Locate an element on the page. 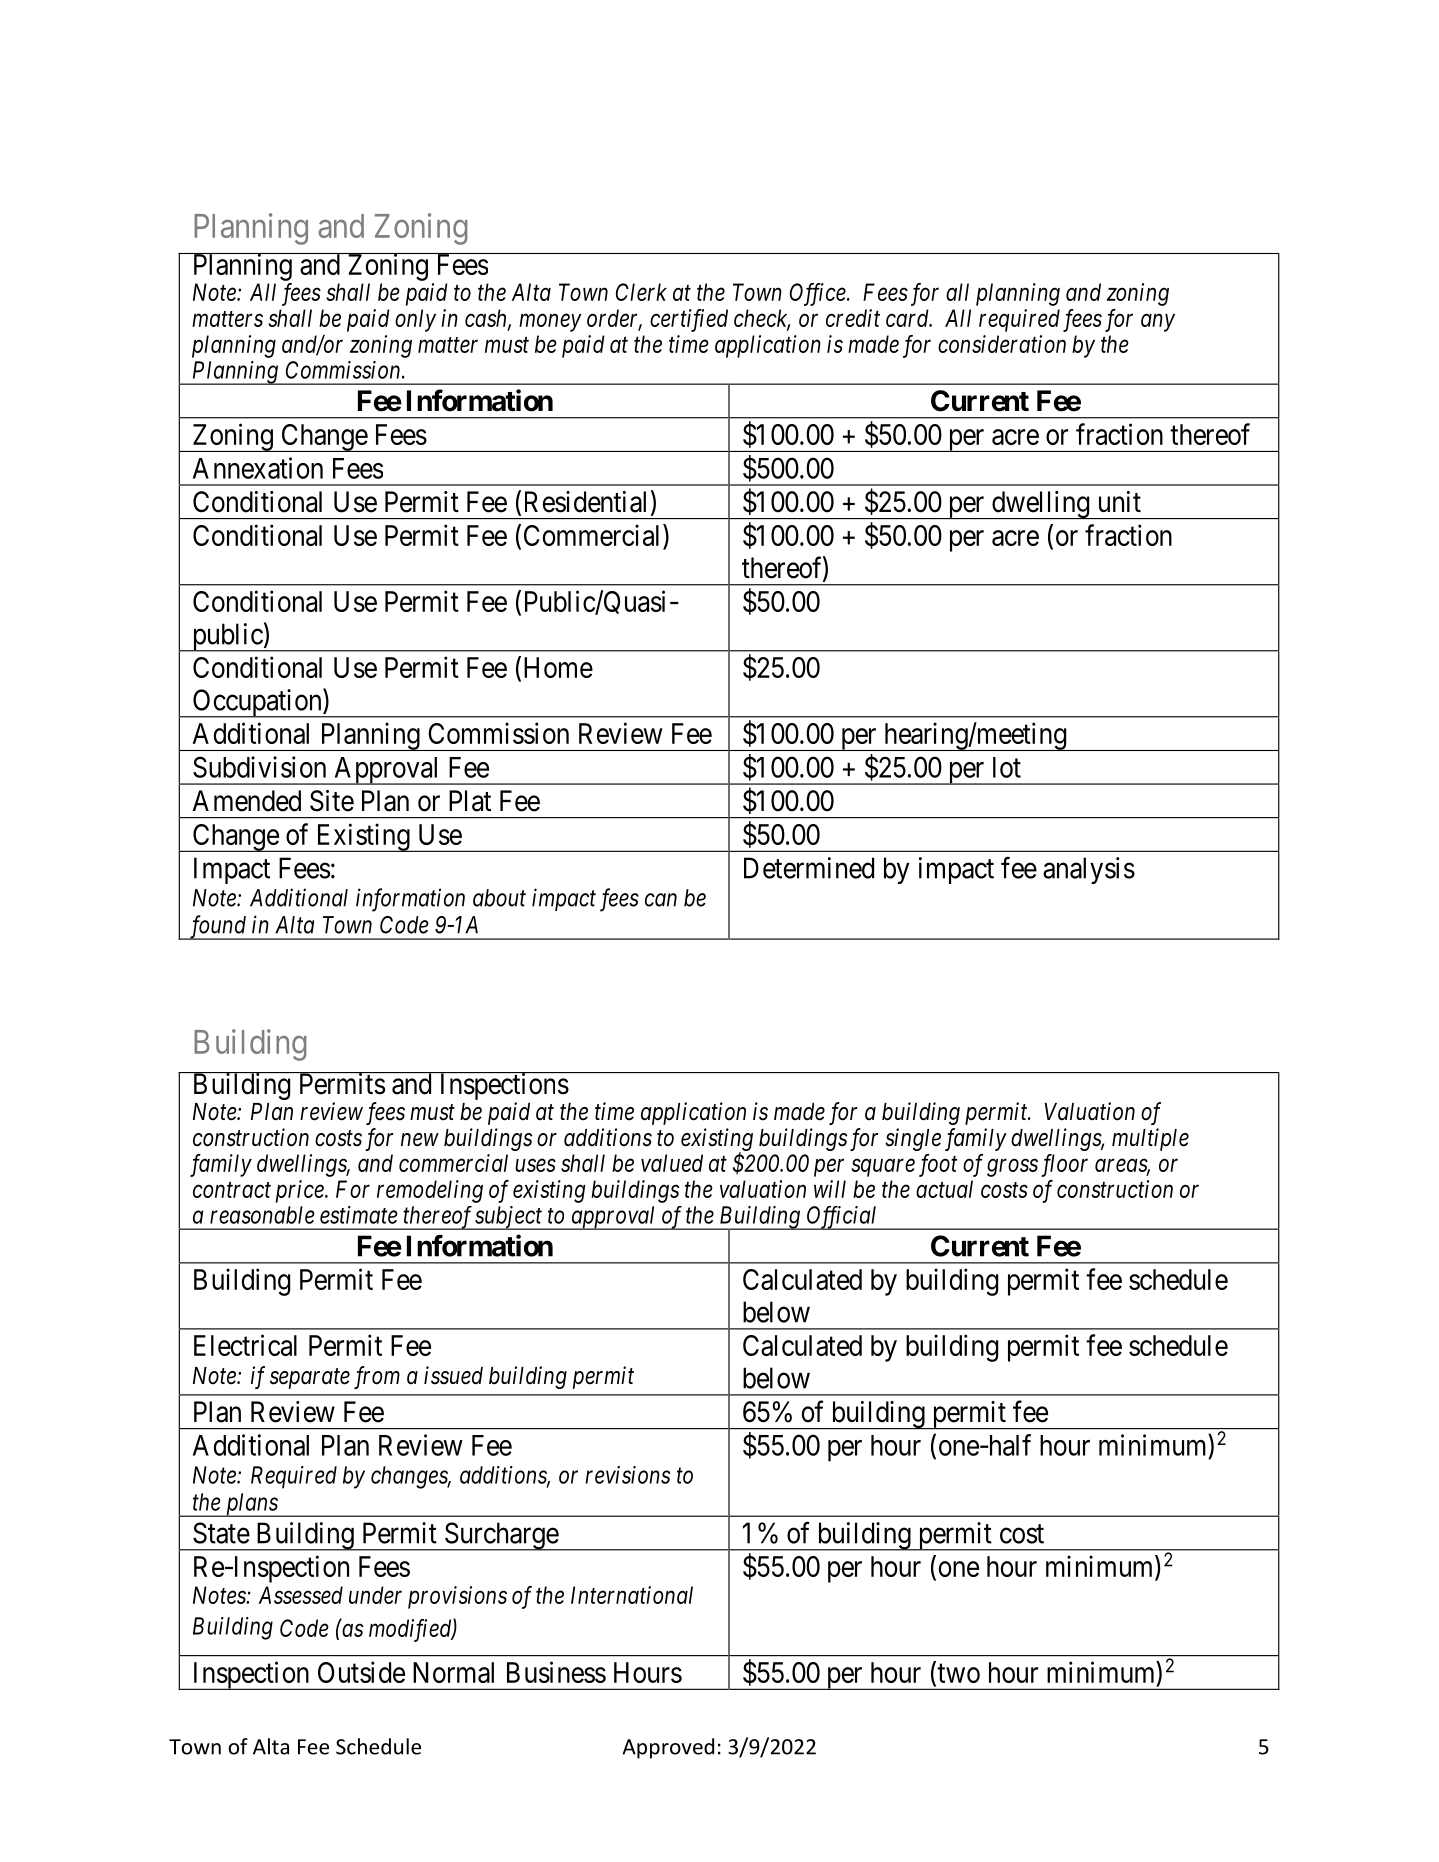 The image size is (1439, 1862). estimate is located at coordinates (359, 1215).
